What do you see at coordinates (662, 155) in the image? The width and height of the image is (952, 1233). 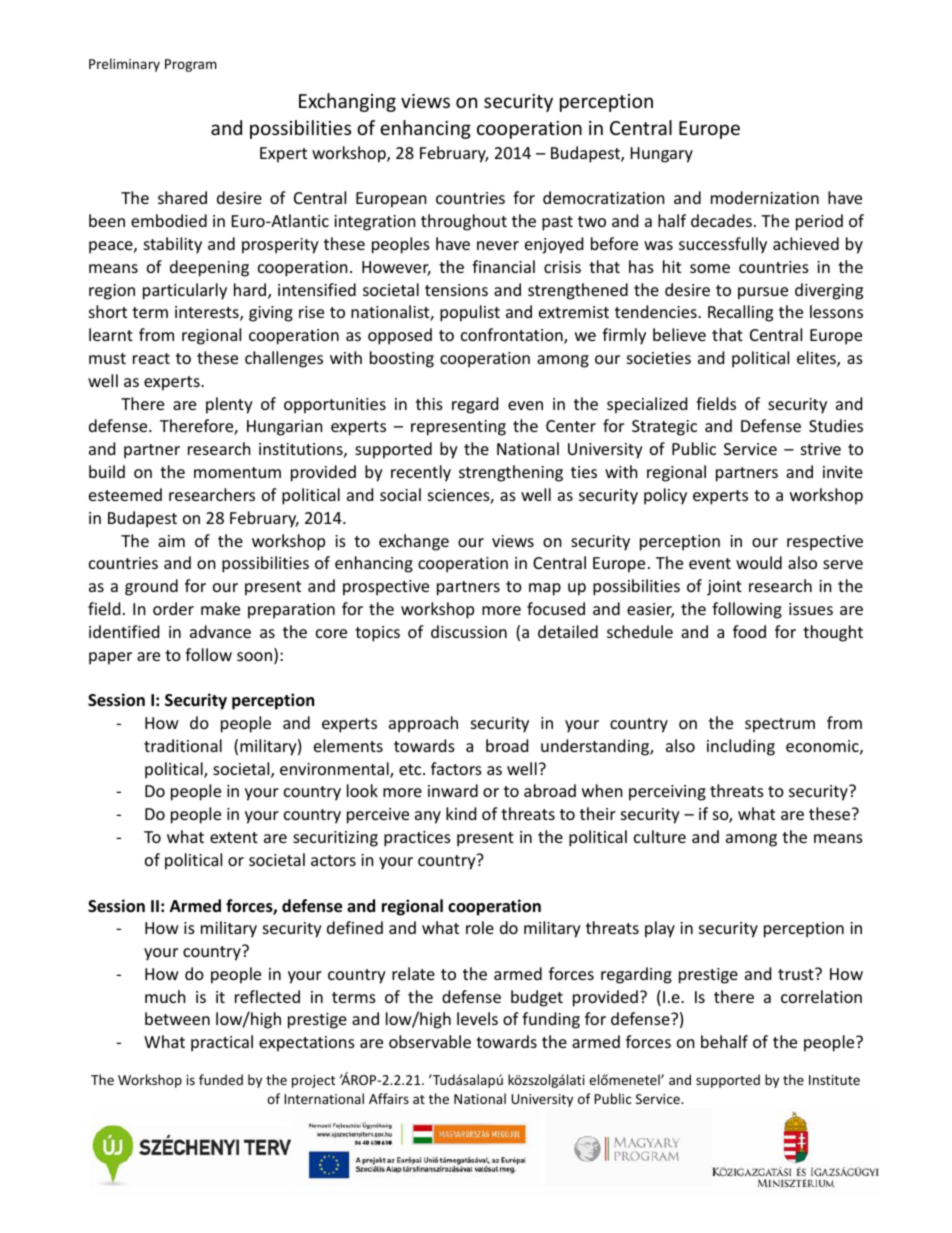 I see `Hungary` at bounding box center [662, 155].
